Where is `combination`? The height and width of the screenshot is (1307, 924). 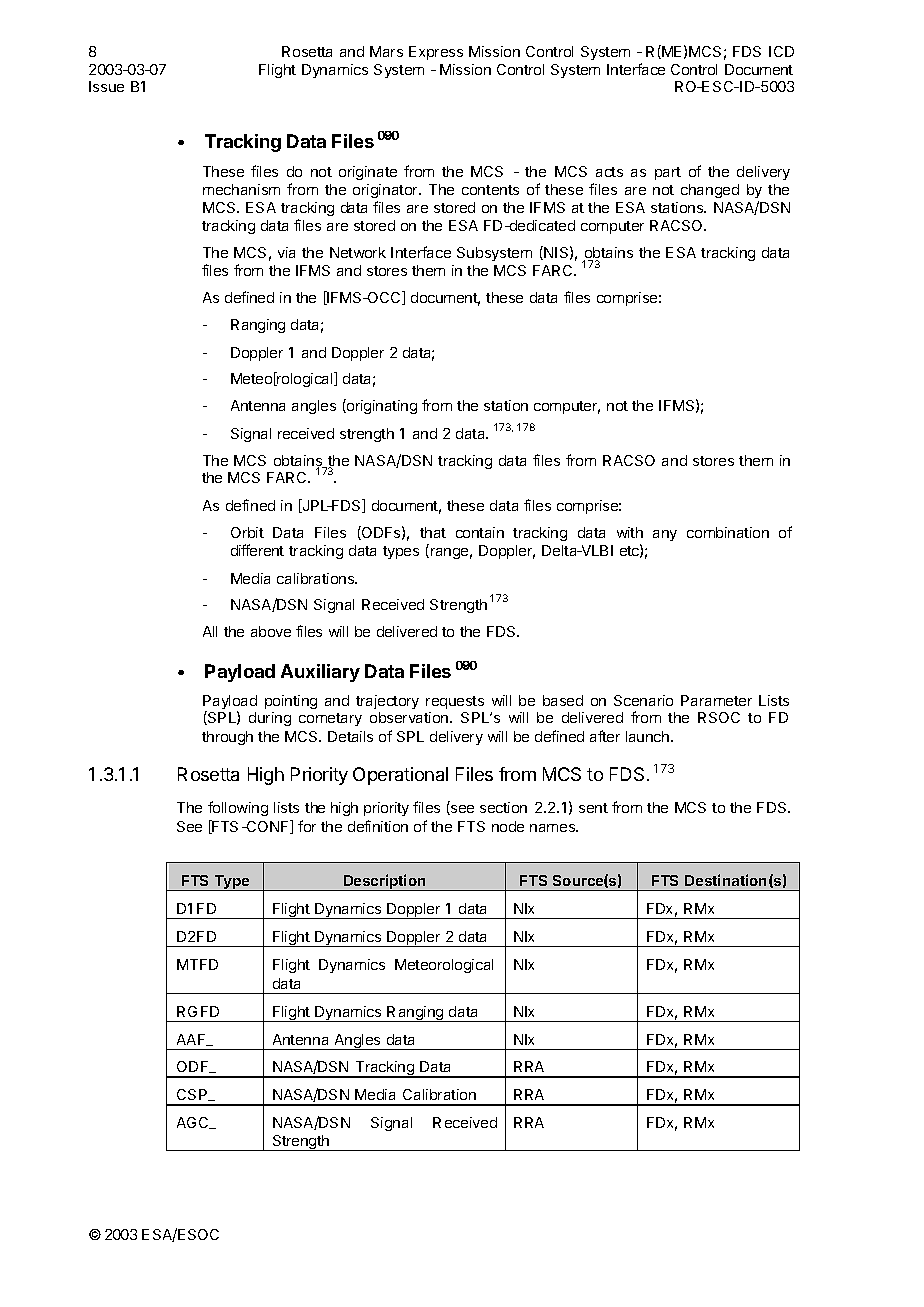 combination is located at coordinates (728, 532).
